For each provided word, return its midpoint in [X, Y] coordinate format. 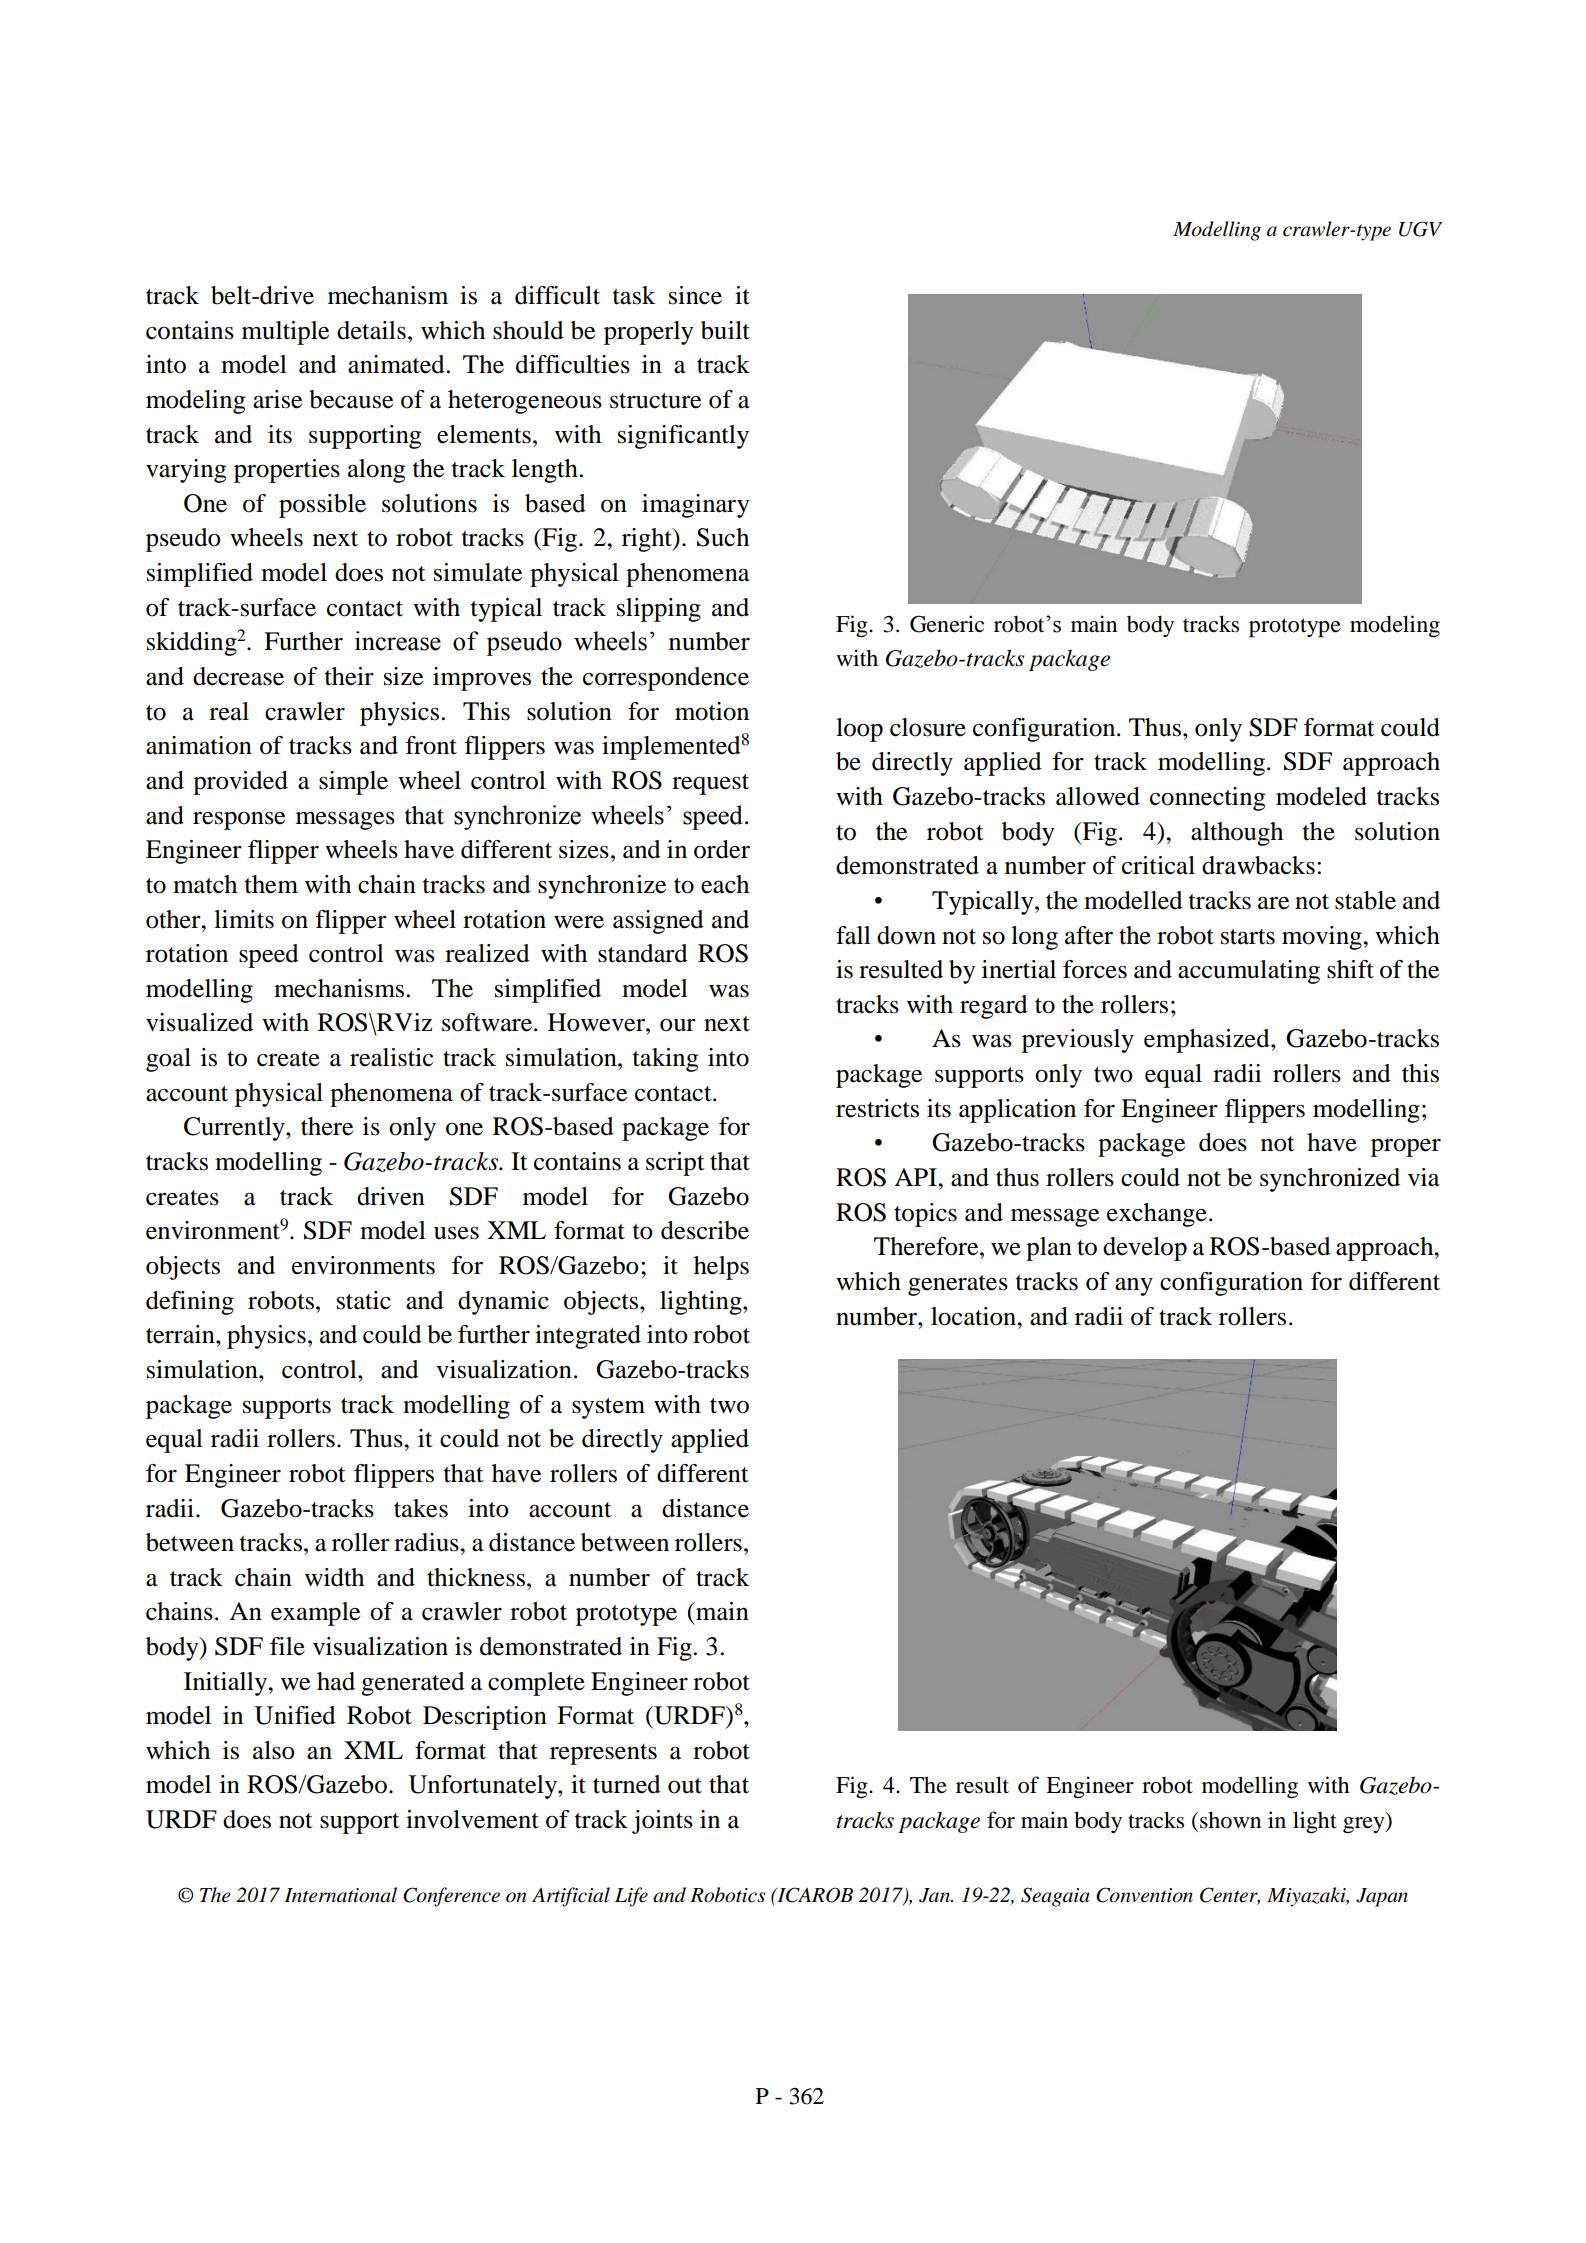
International [340, 1895]
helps [721, 1268]
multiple [285, 333]
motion [712, 711]
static [364, 1300]
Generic [947, 624]
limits [244, 919]
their [349, 676]
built [725, 330]
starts [1248, 937]
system [608, 1408]
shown [1230, 1820]
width [334, 1577]
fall [853, 935]
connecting [1207, 799]
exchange [1157, 1215]
